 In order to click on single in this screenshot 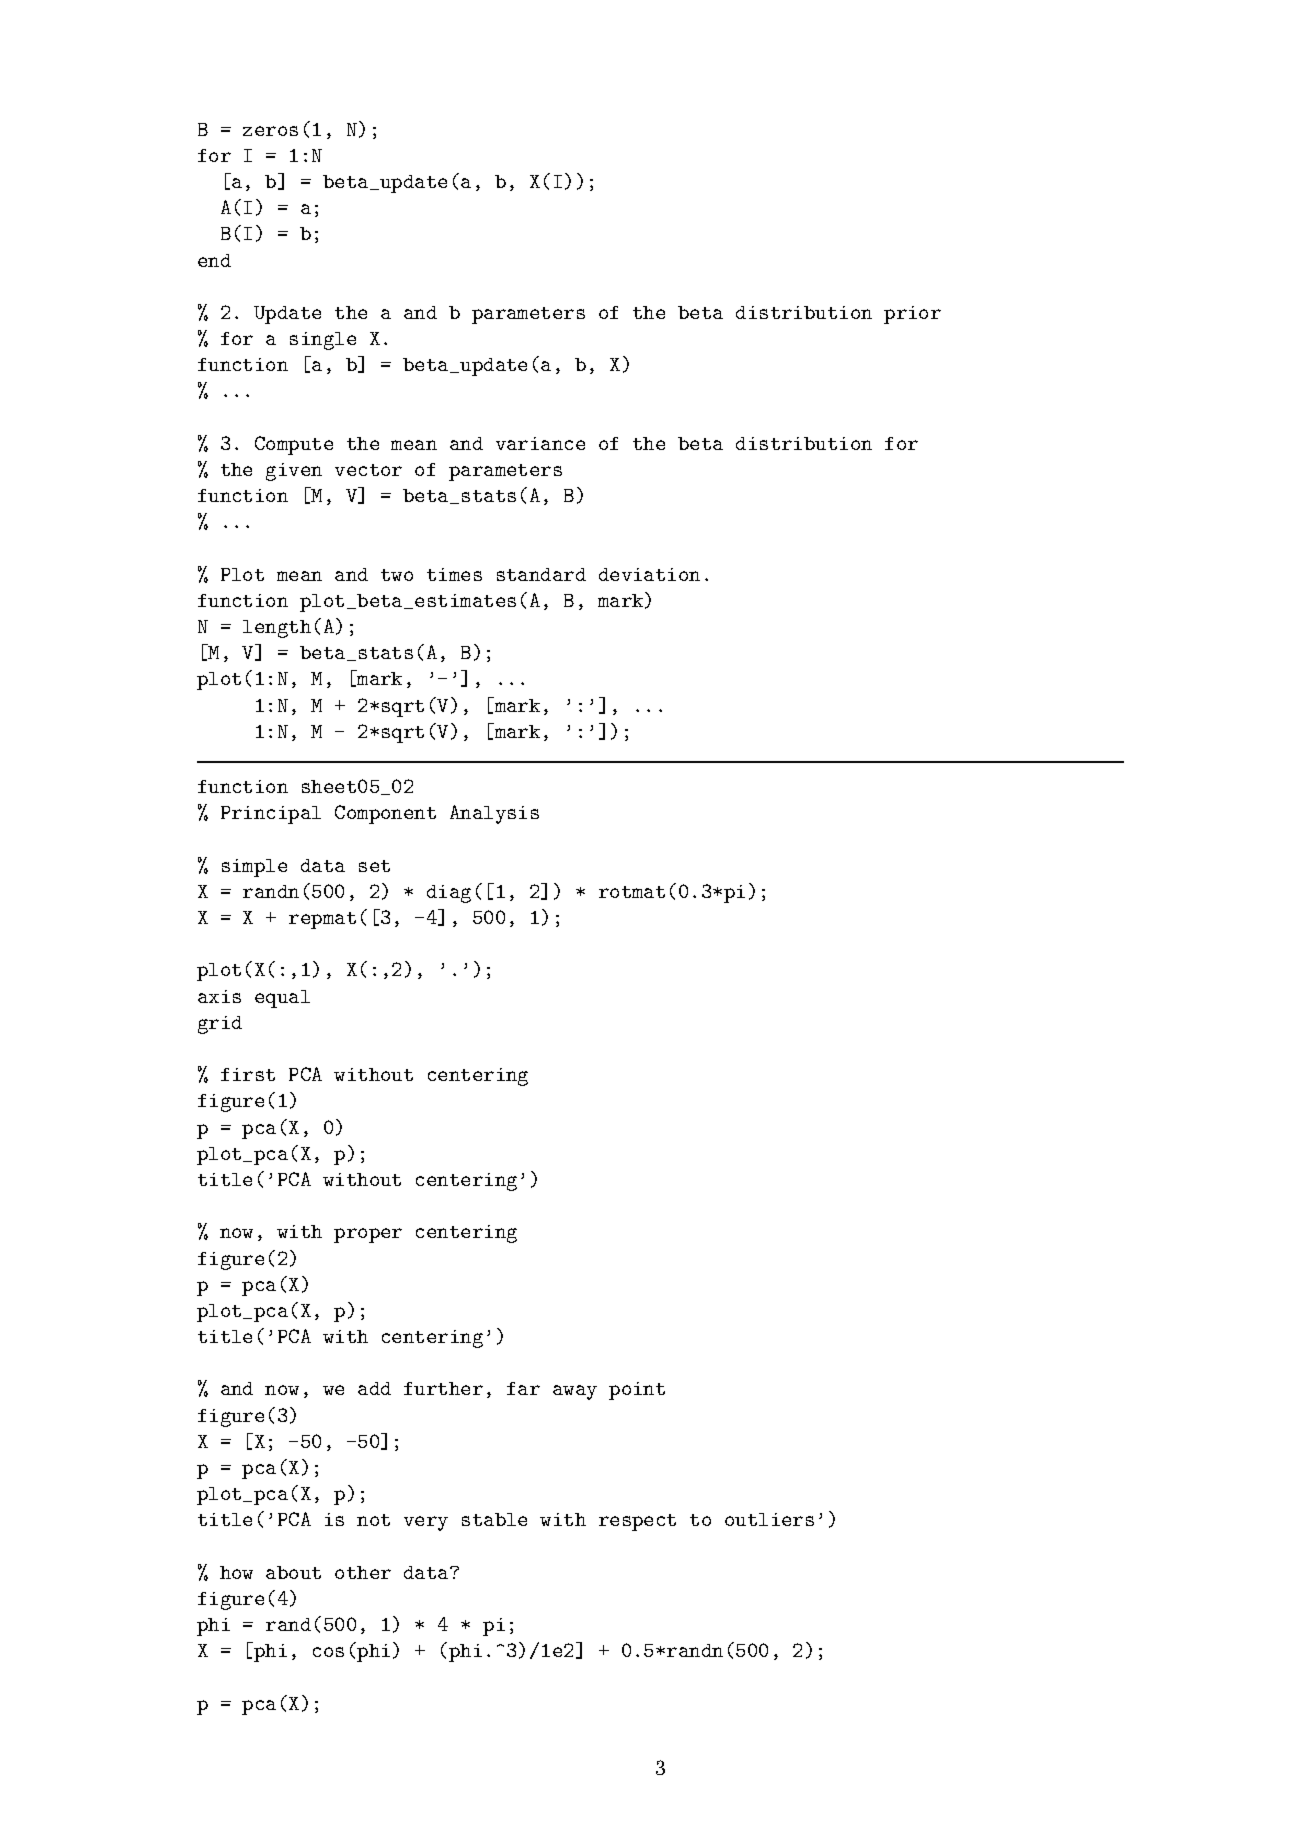, I will do `click(323, 341)`.
